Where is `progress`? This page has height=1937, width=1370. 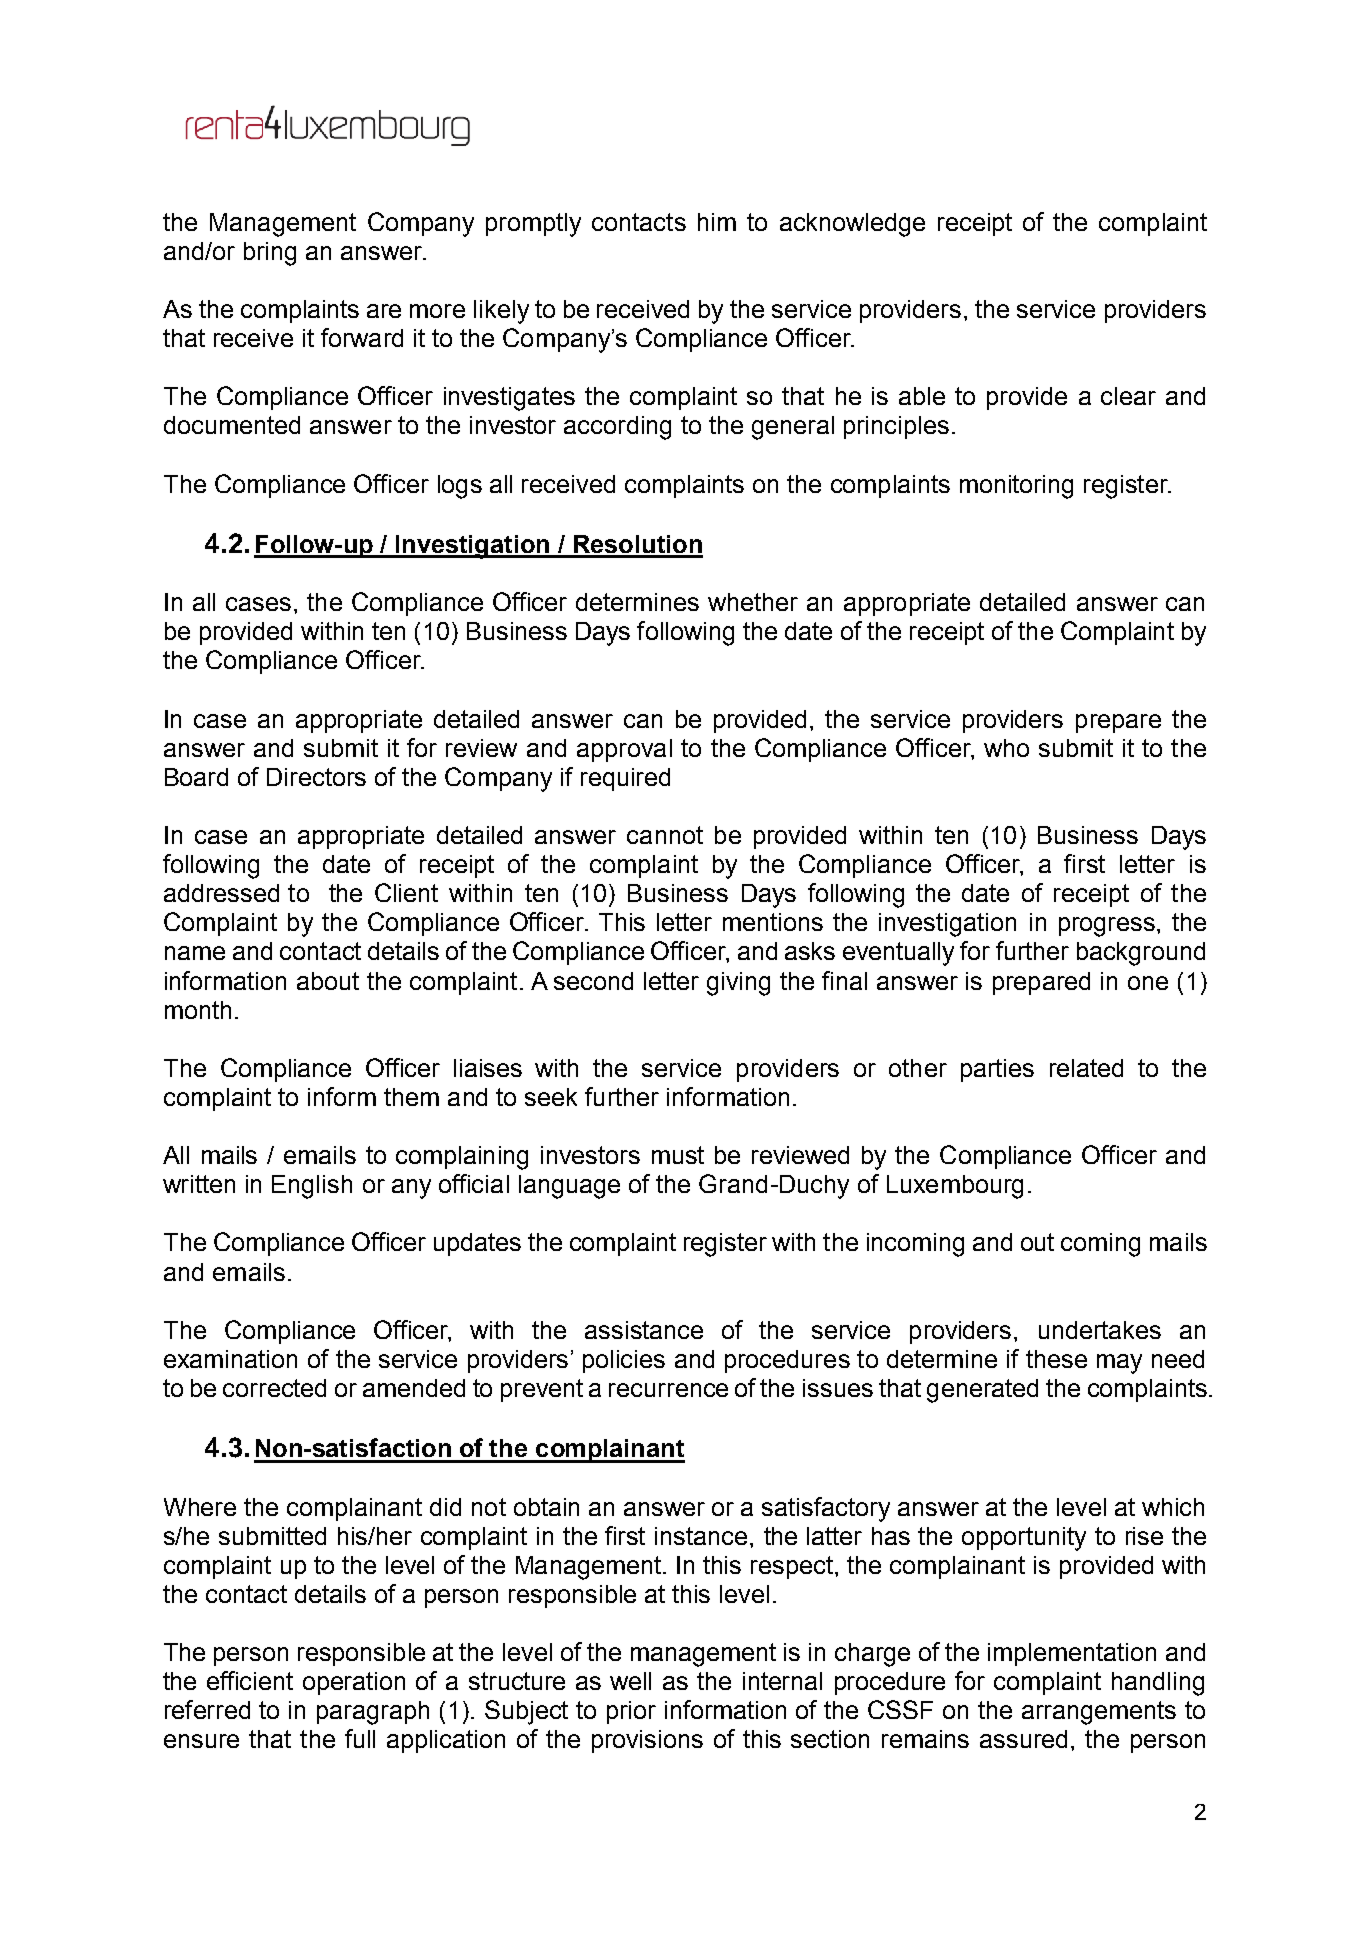
progress is located at coordinates (1107, 927).
